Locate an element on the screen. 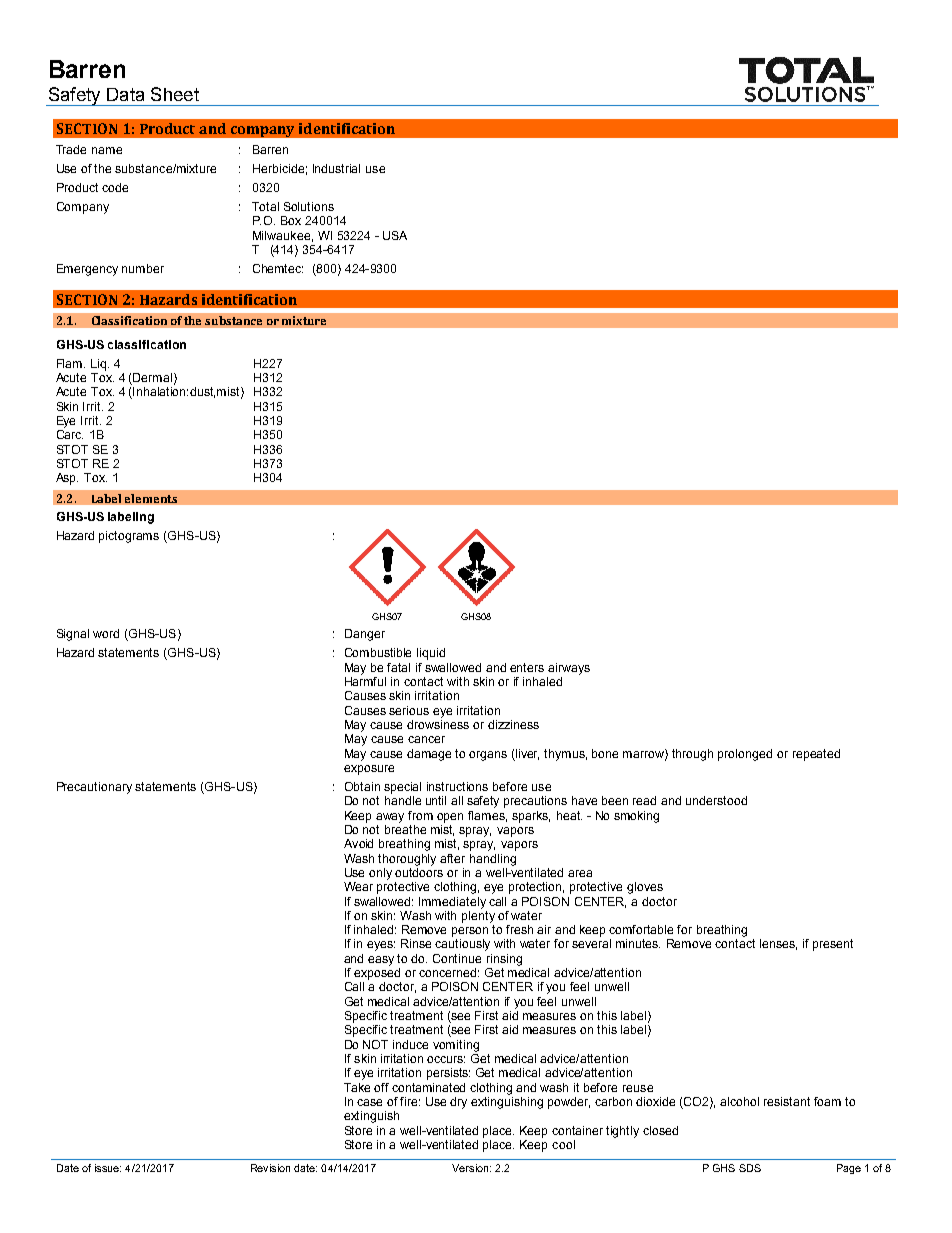 The width and height of the screenshot is (952, 1233). Solutions is located at coordinates (309, 206).
